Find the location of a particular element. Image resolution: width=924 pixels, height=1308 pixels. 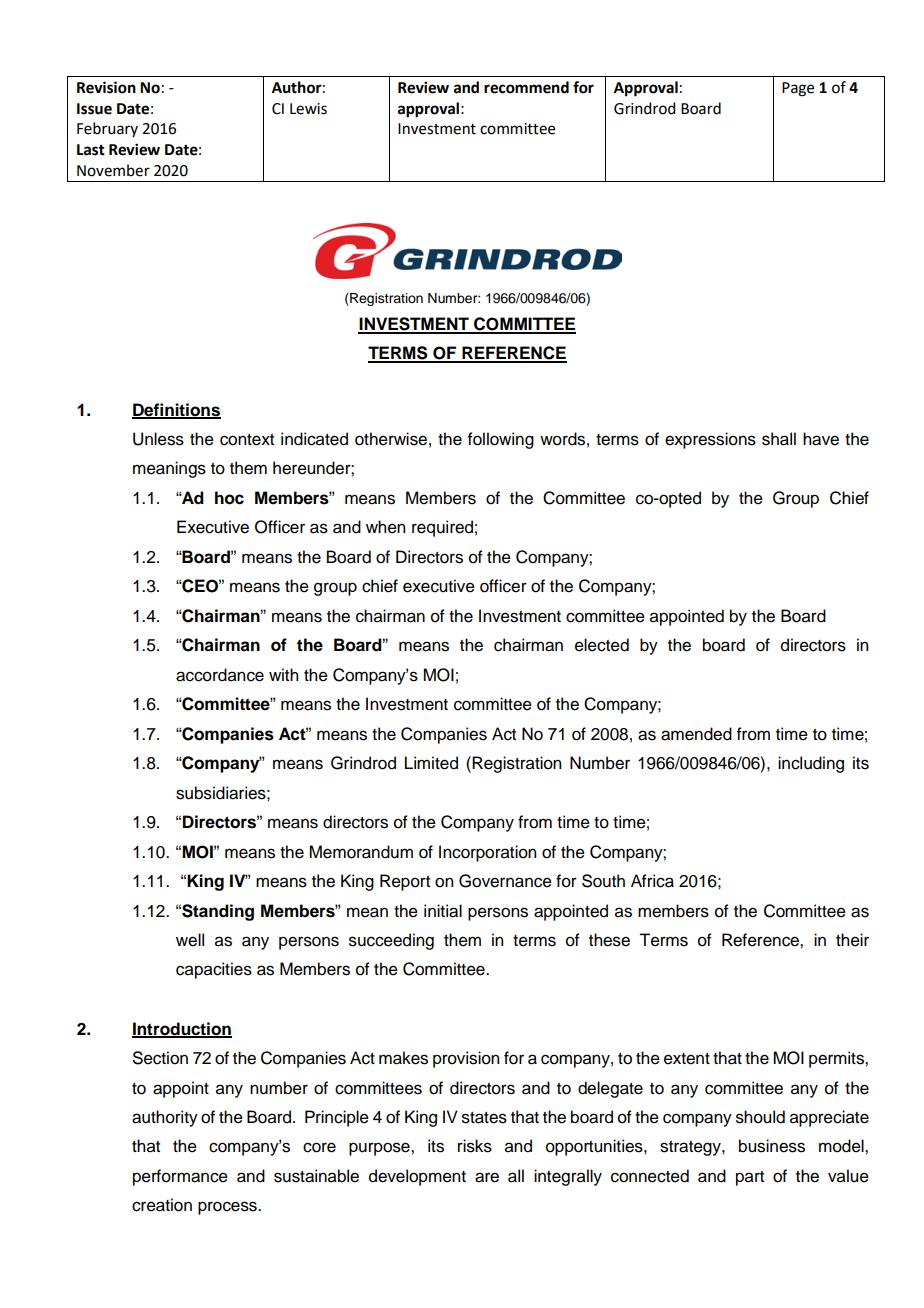

recommend is located at coordinates (526, 87).
